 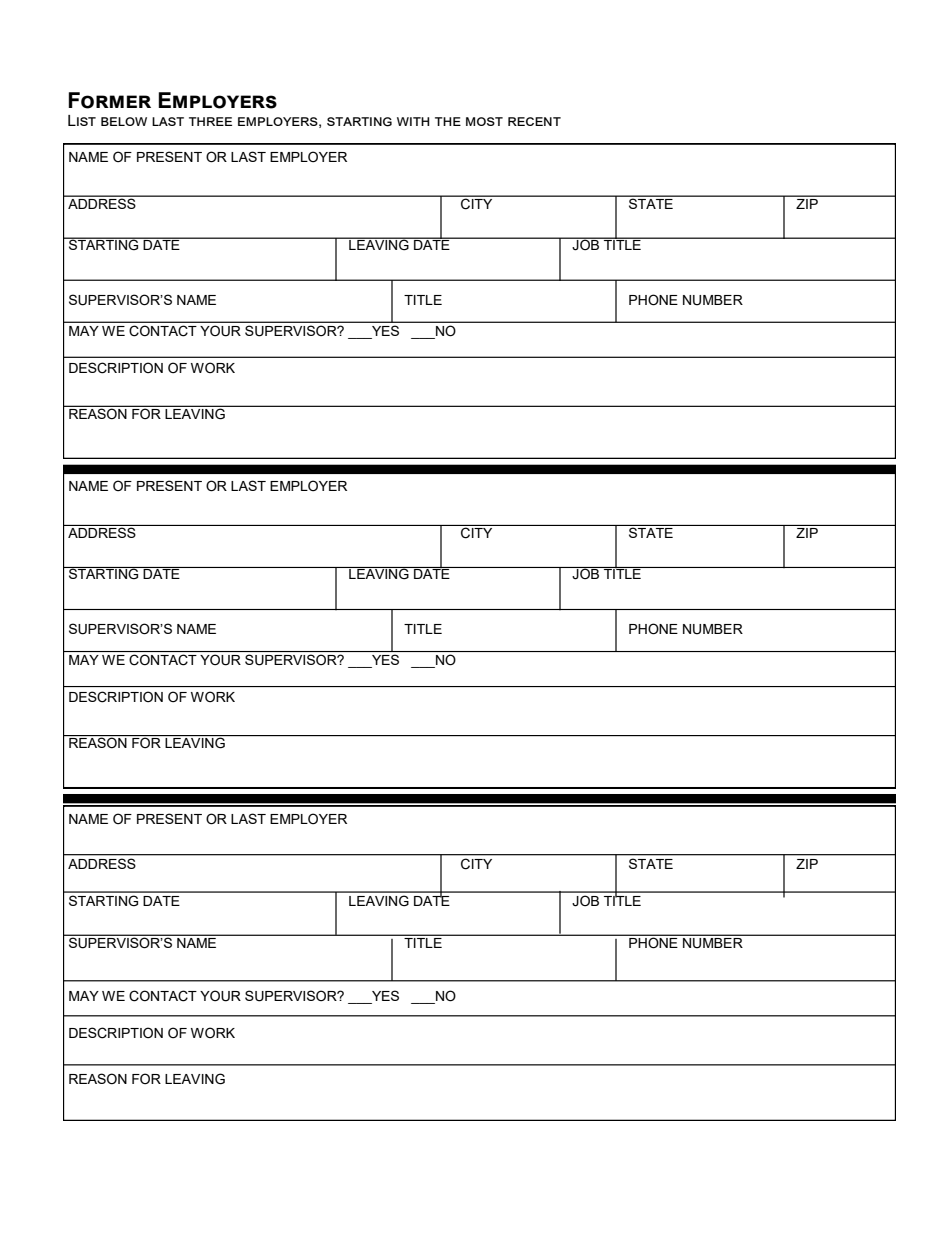 I want to click on most, so click(x=484, y=121).
